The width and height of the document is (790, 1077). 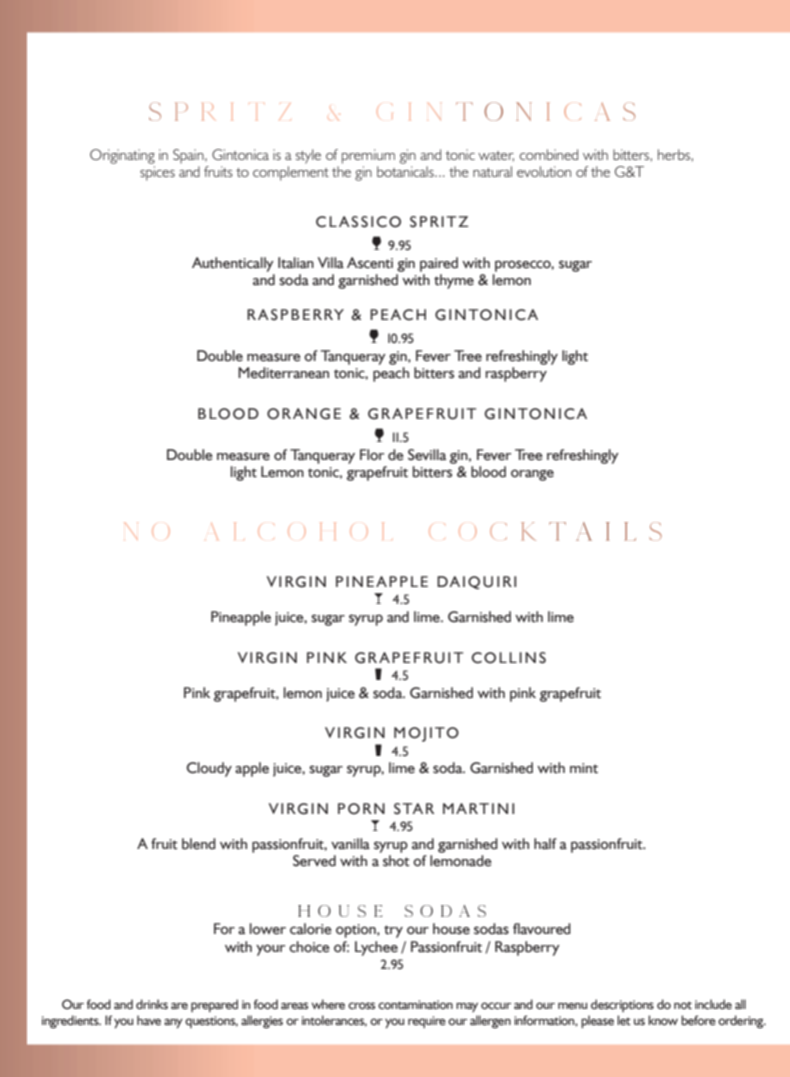 I want to click on spices, so click(x=157, y=173).
